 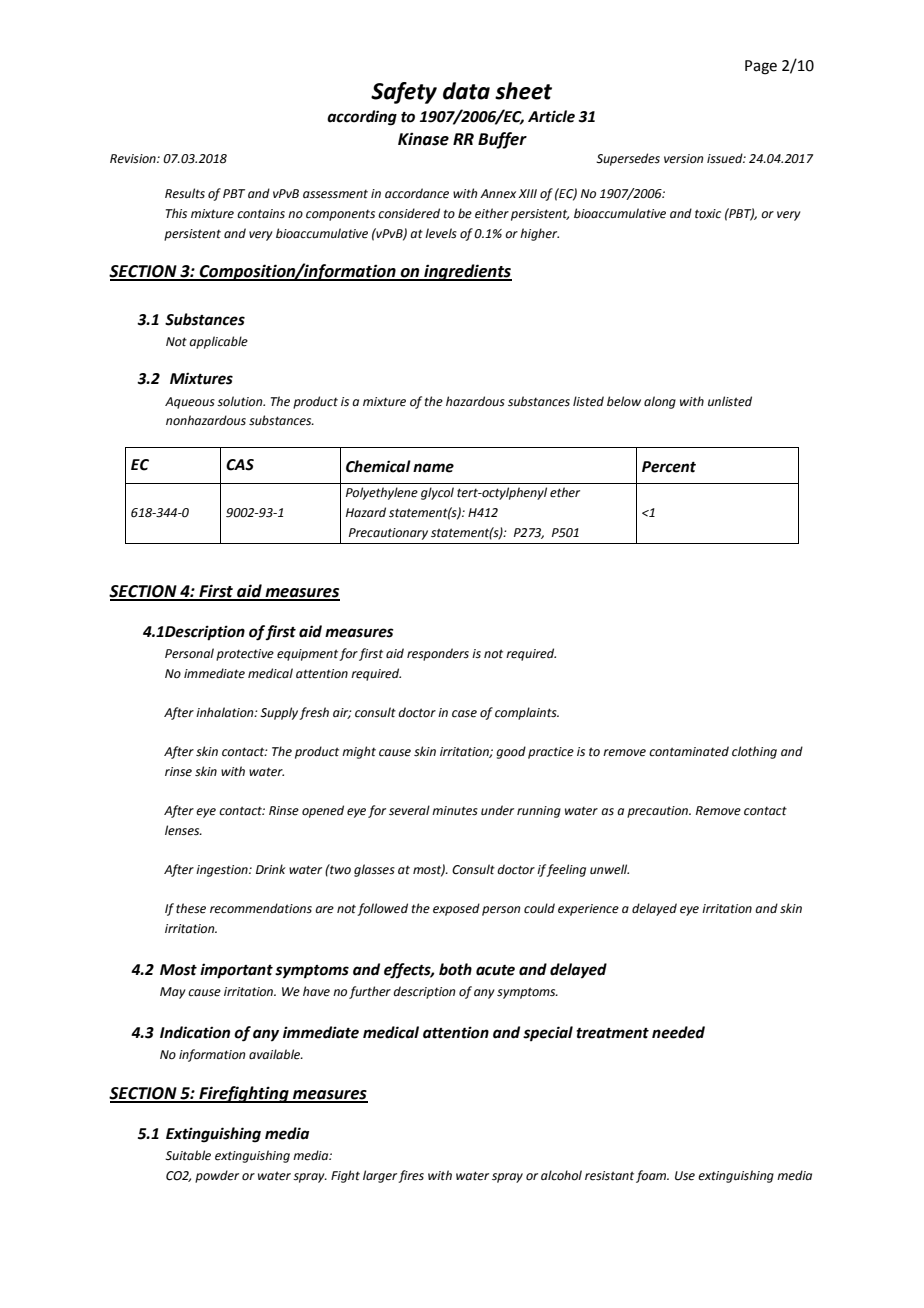 I want to click on exposed, so click(x=456, y=909).
